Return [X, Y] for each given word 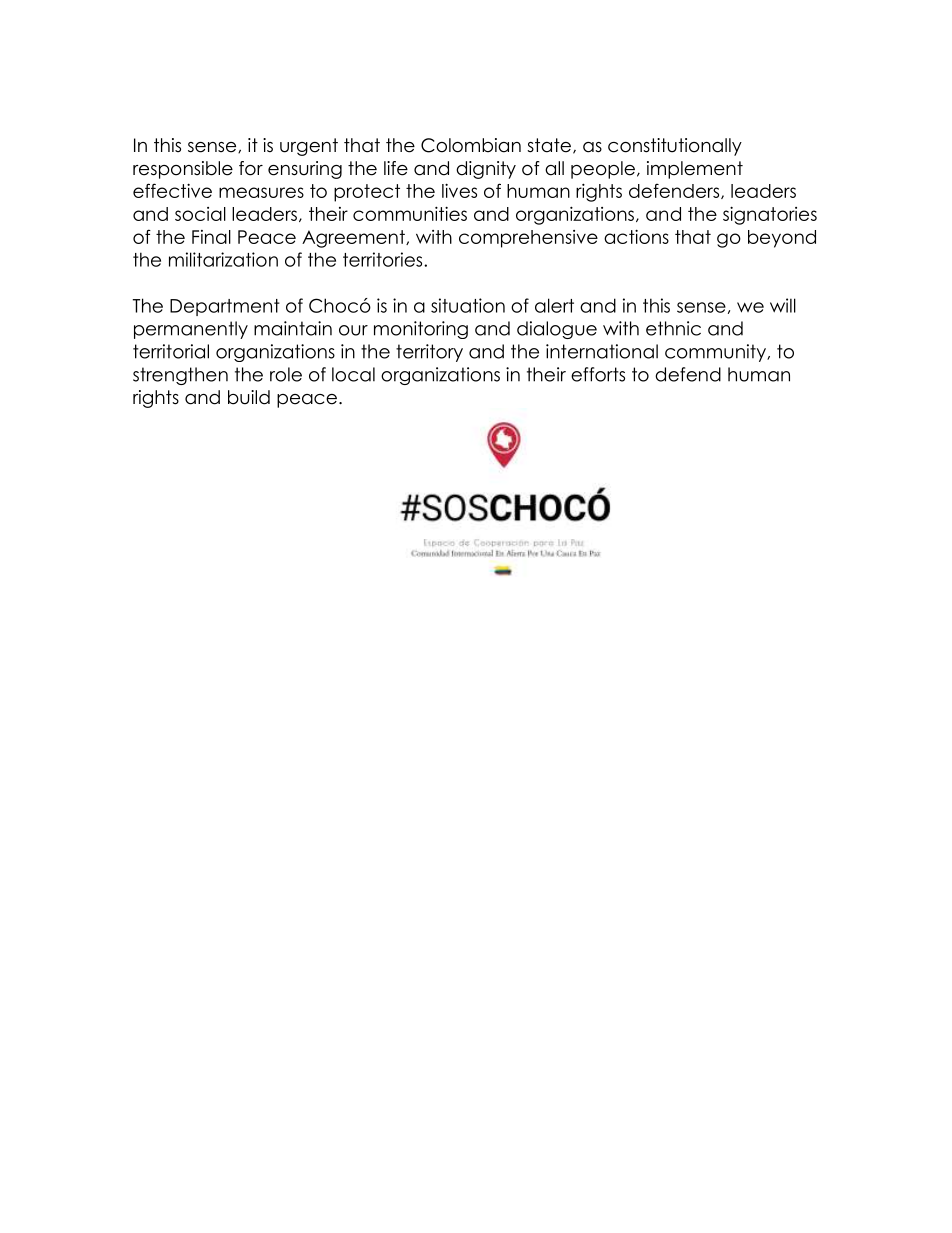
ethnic [673, 328]
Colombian [471, 145]
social [200, 214]
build [249, 397]
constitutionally [675, 147]
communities [410, 213]
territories [384, 259]
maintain [293, 328]
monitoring [421, 330]
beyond [782, 239]
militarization [223, 259]
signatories [770, 215]
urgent [309, 147]
